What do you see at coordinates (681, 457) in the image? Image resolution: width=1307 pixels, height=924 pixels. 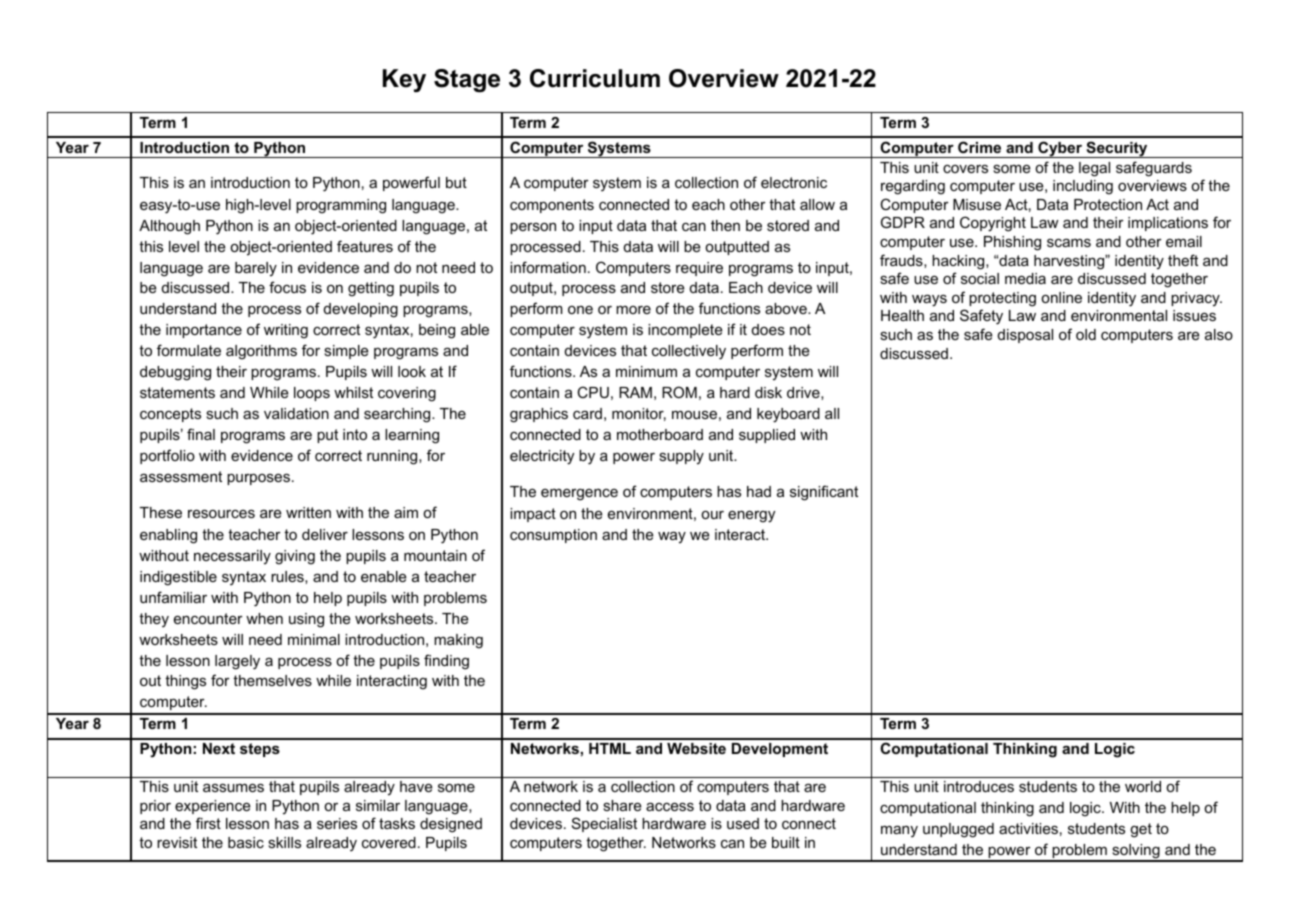 I see `supply` at bounding box center [681, 457].
